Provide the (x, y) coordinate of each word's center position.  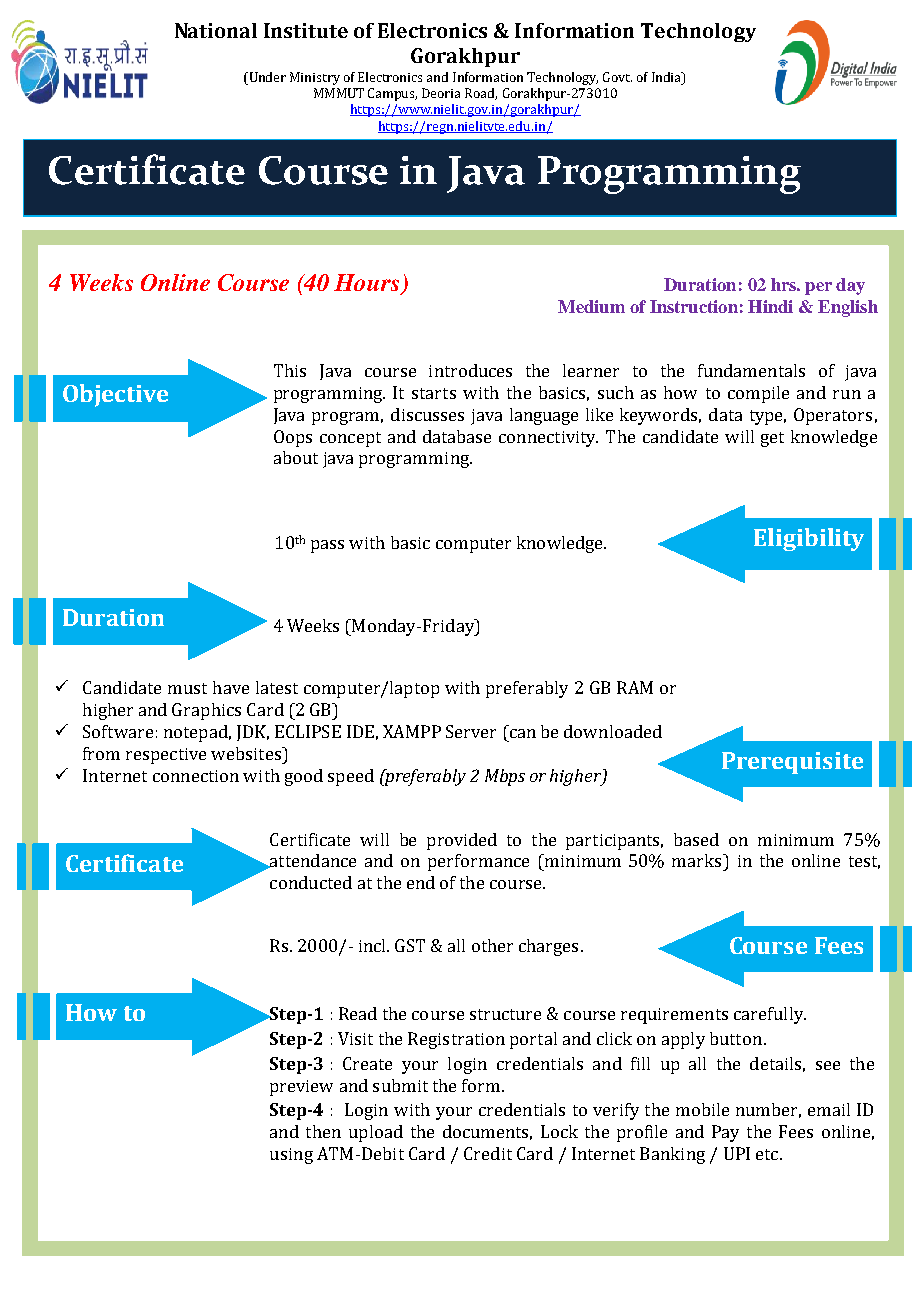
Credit (488, 1153)
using (291, 1156)
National (216, 30)
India (668, 78)
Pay (725, 1133)
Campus (392, 94)
